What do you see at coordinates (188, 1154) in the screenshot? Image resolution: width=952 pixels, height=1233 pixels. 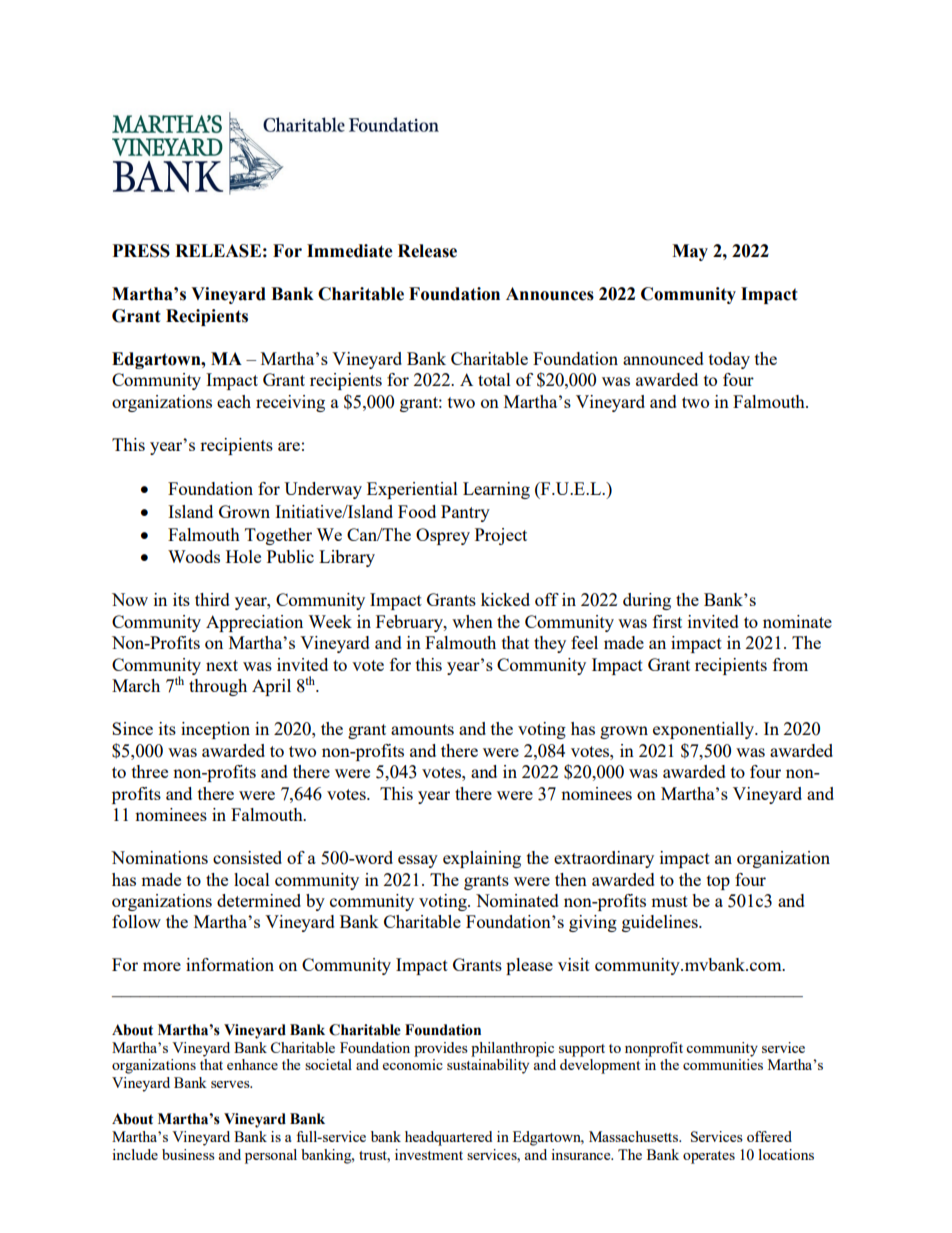 I see `business` at bounding box center [188, 1154].
